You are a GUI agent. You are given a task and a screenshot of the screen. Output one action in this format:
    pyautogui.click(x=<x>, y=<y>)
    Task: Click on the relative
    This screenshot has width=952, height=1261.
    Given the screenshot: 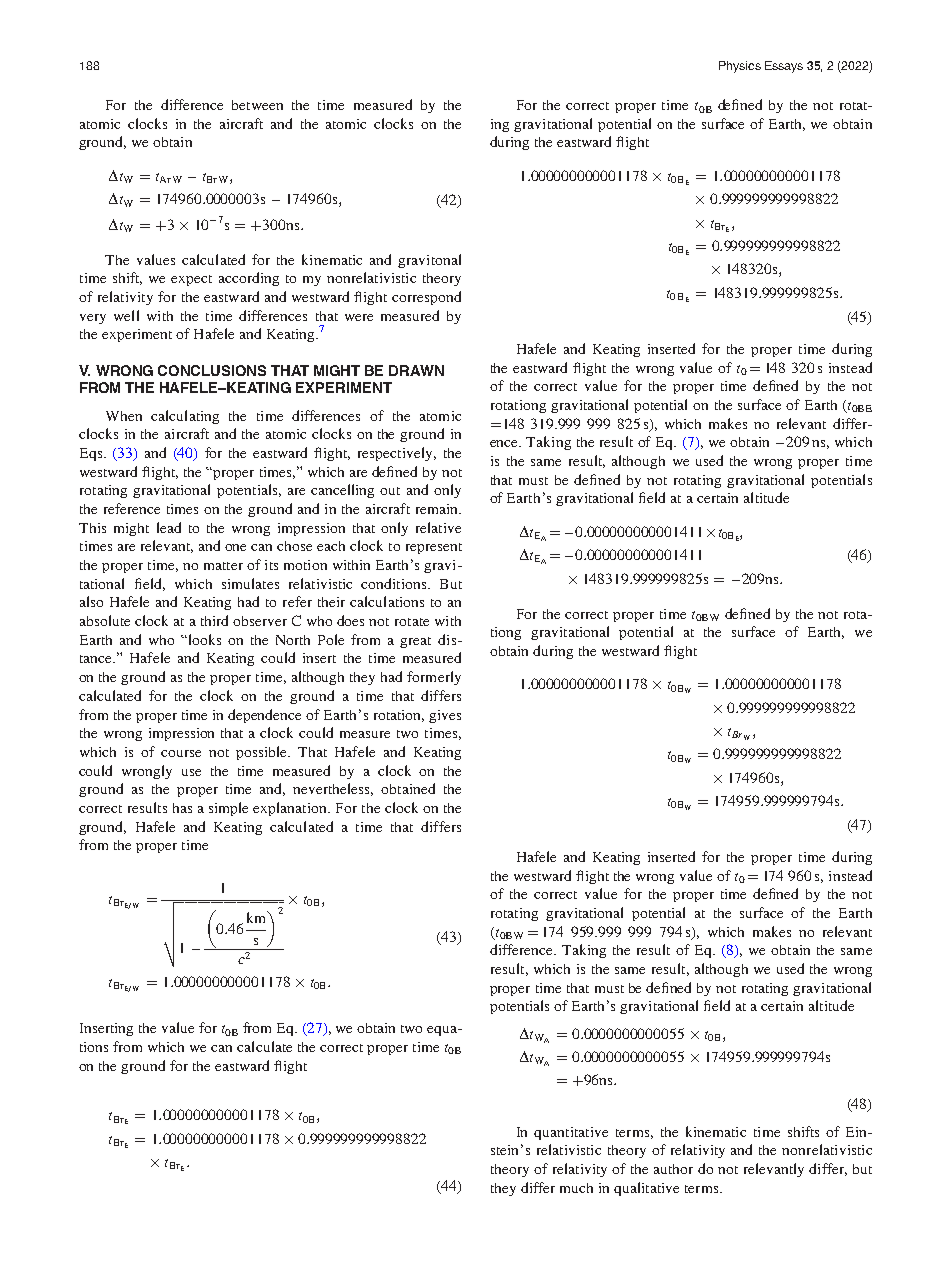 What is the action you would take?
    pyautogui.click(x=438, y=527)
